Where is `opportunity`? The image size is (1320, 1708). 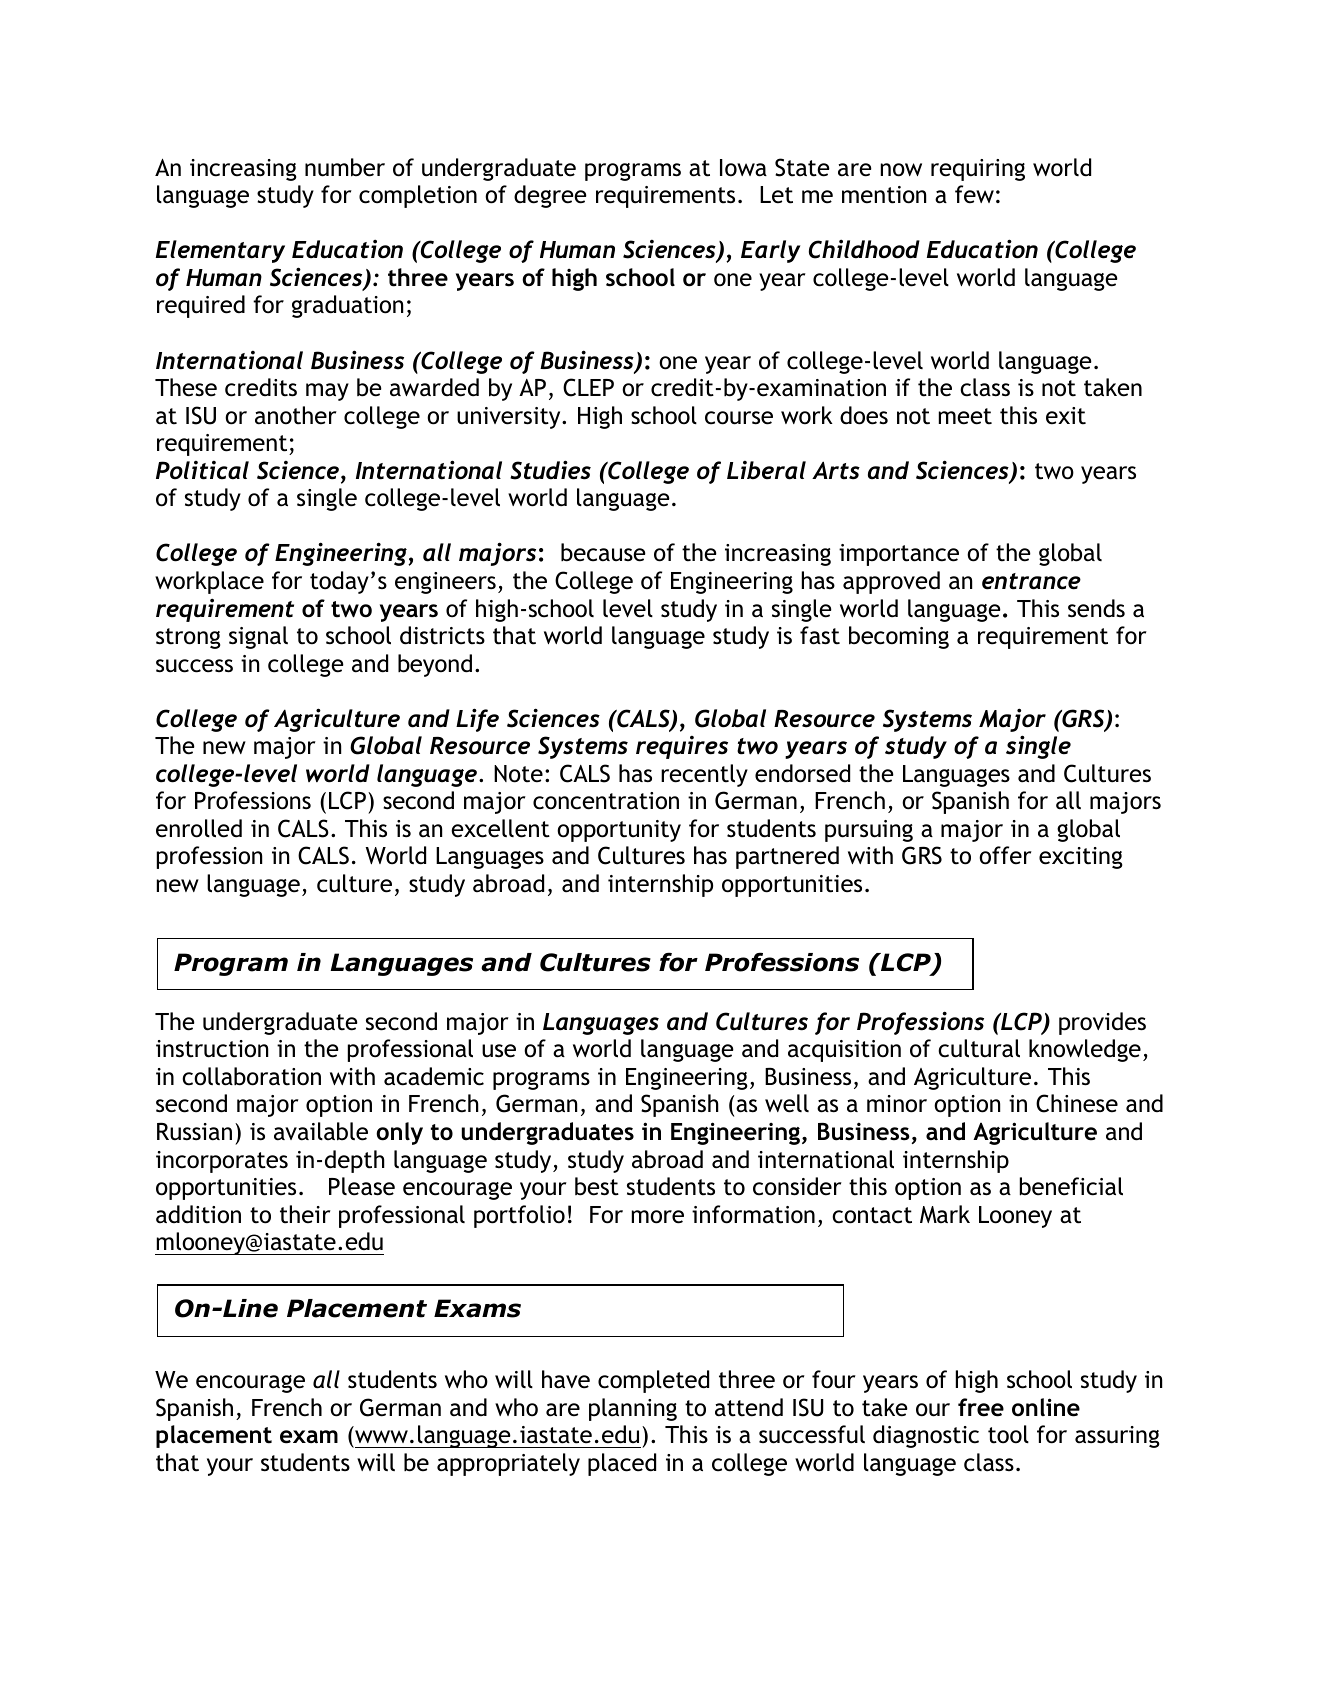
opportunity is located at coordinates (619, 831).
